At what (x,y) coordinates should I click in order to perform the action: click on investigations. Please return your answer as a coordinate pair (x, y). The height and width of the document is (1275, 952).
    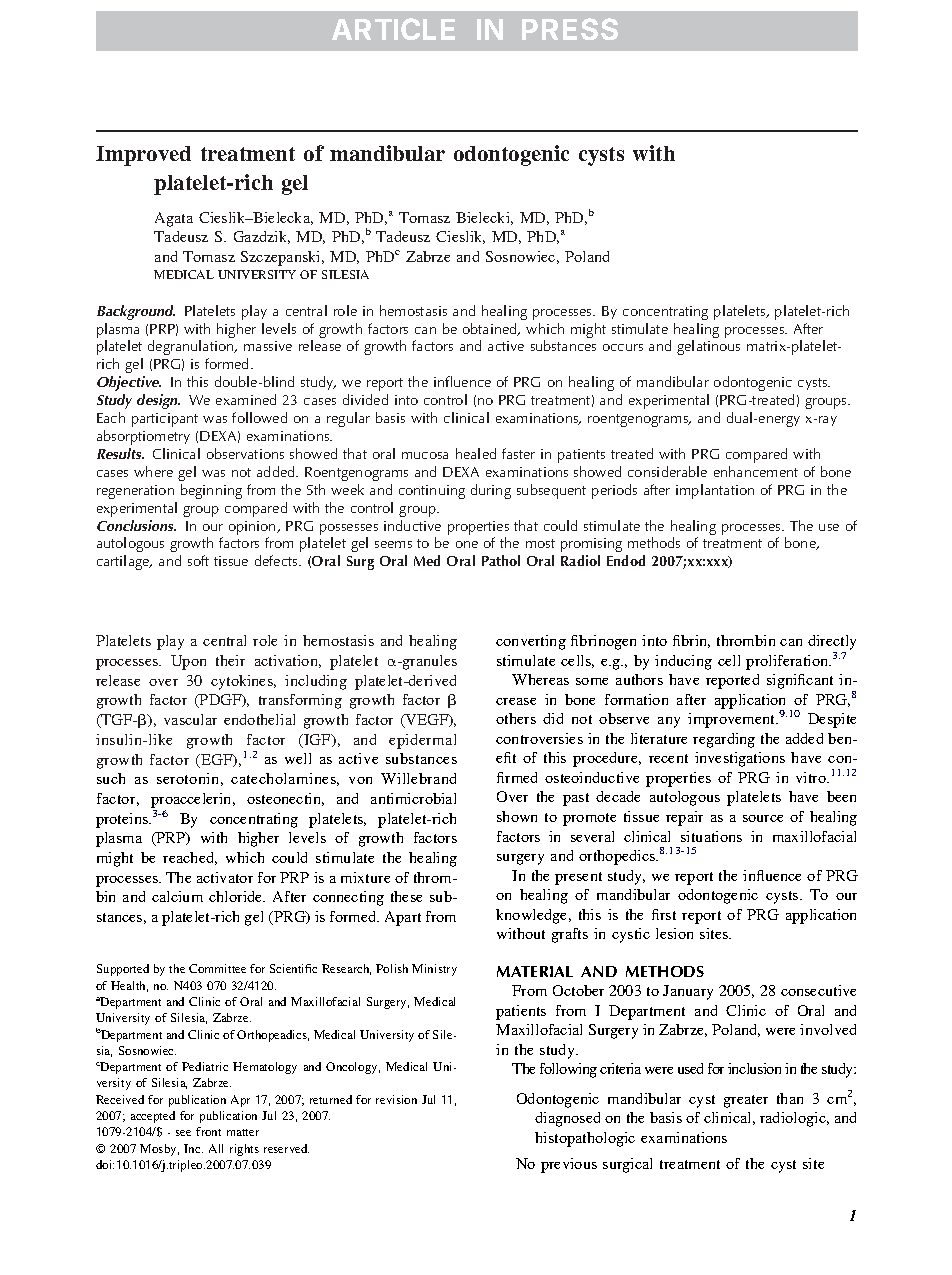
    Looking at the image, I should click on (740, 759).
